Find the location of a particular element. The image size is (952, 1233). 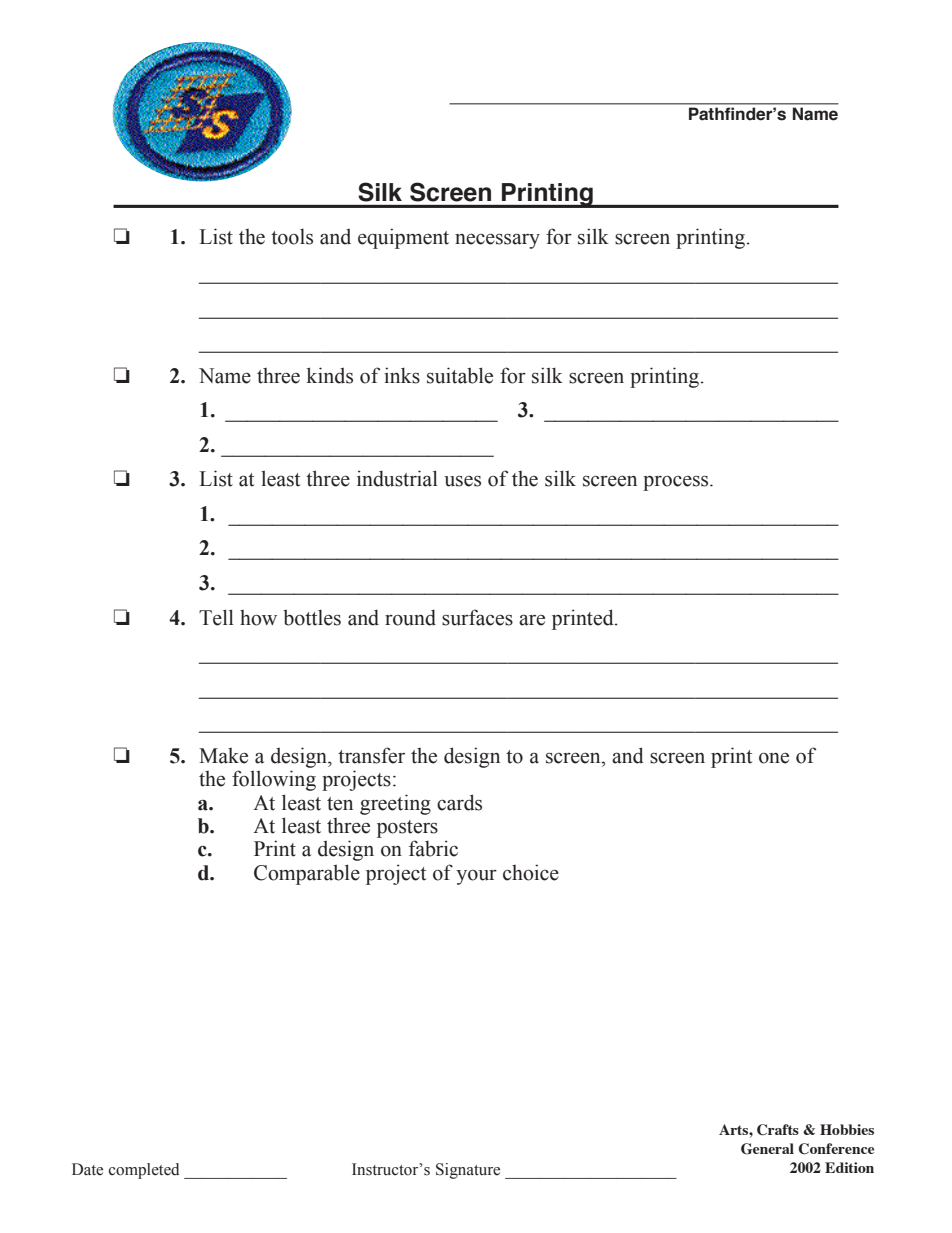

Make is located at coordinates (223, 756).
